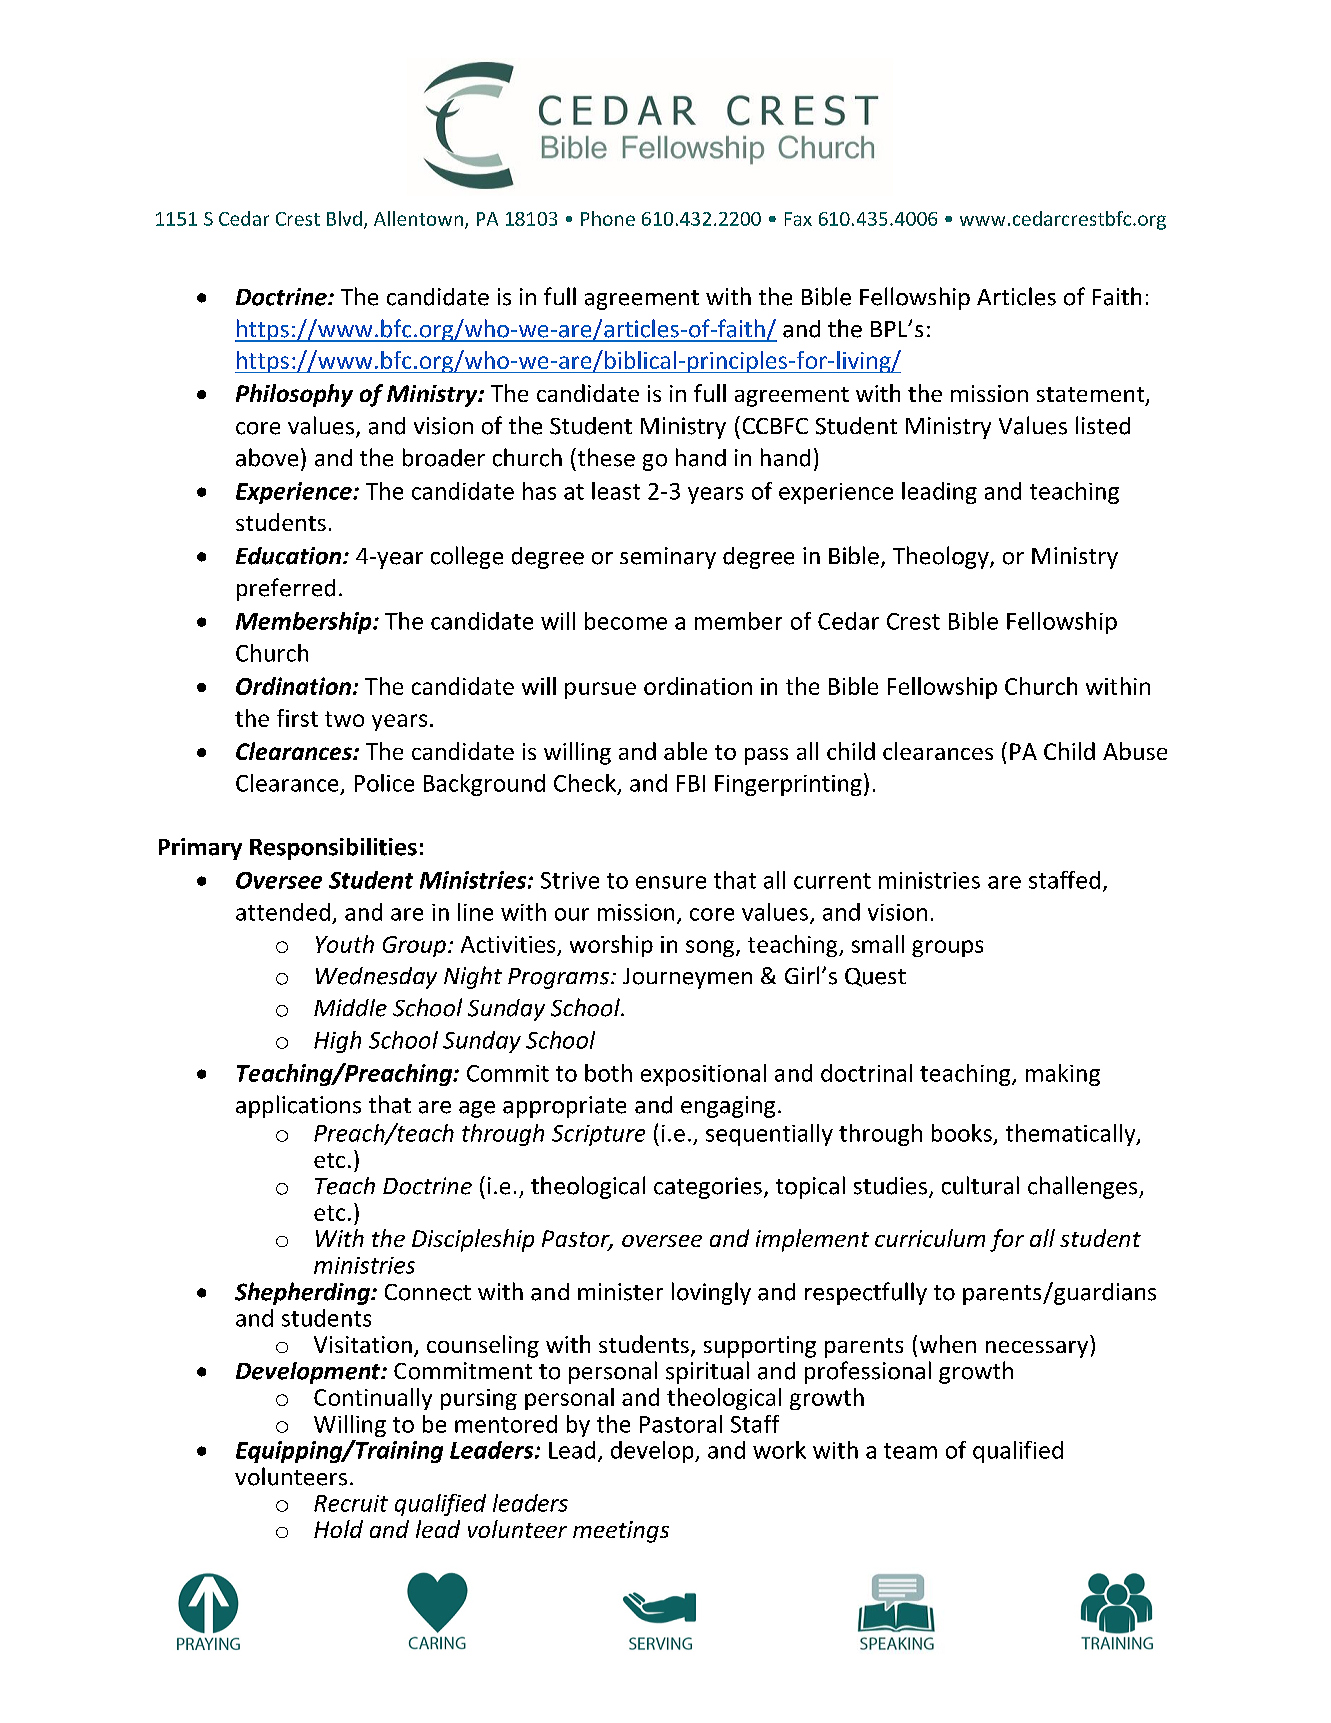  What do you see at coordinates (1092, 396) in the screenshot?
I see `statement` at bounding box center [1092, 396].
